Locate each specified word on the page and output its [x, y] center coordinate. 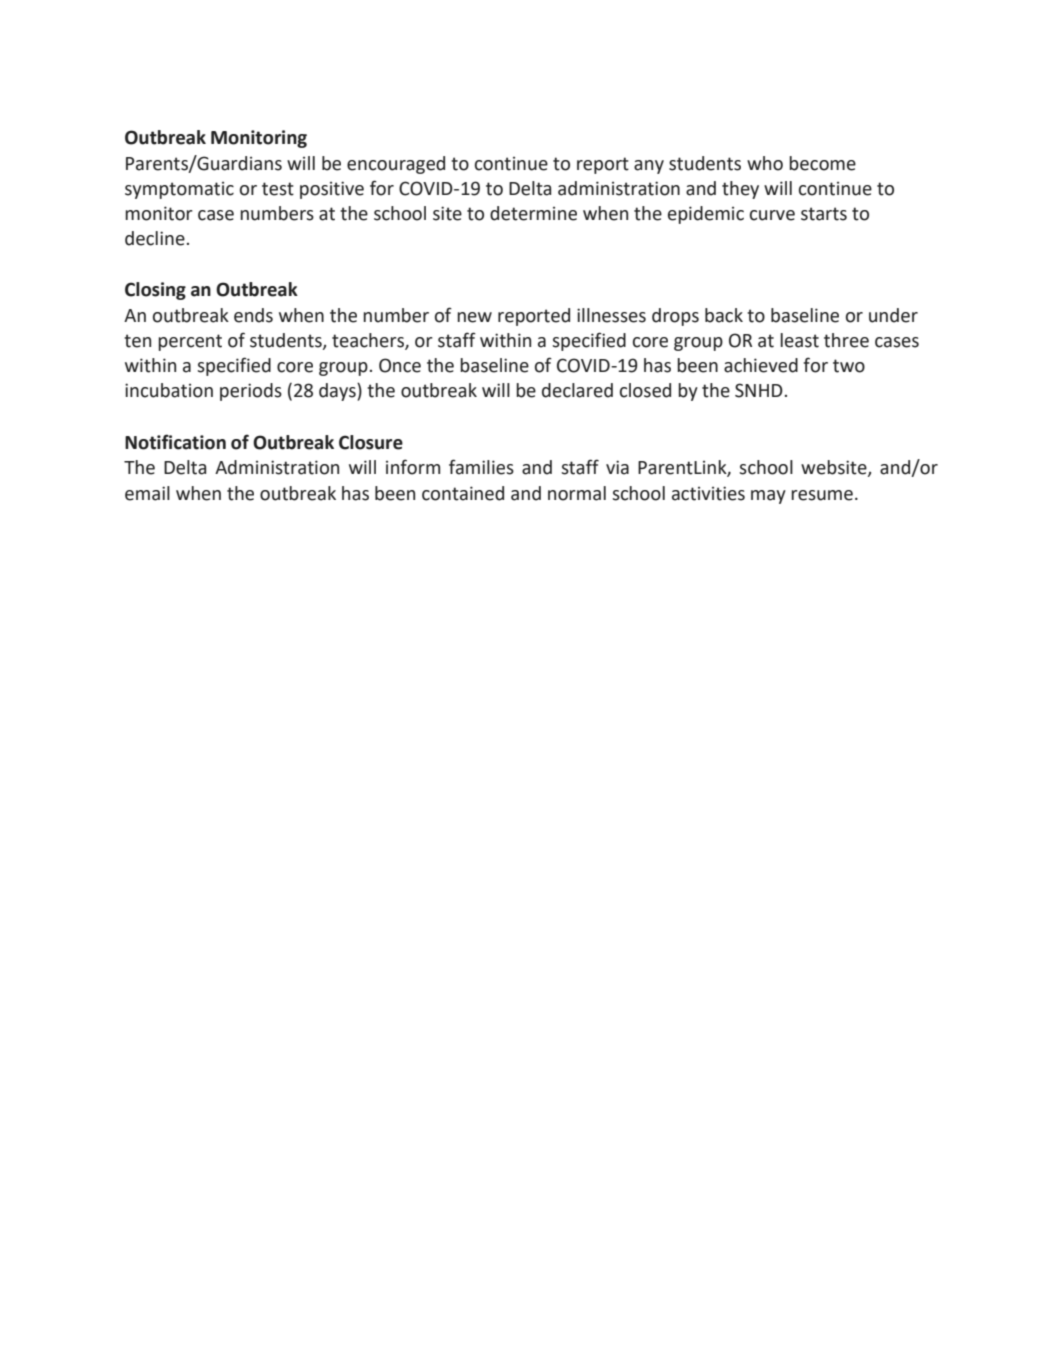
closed [645, 390]
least [799, 340]
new [474, 317]
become [822, 163]
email [147, 493]
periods [251, 392]
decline [155, 238]
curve [772, 215]
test [278, 189]
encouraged [396, 165]
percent [190, 342]
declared [577, 390]
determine [533, 213]
